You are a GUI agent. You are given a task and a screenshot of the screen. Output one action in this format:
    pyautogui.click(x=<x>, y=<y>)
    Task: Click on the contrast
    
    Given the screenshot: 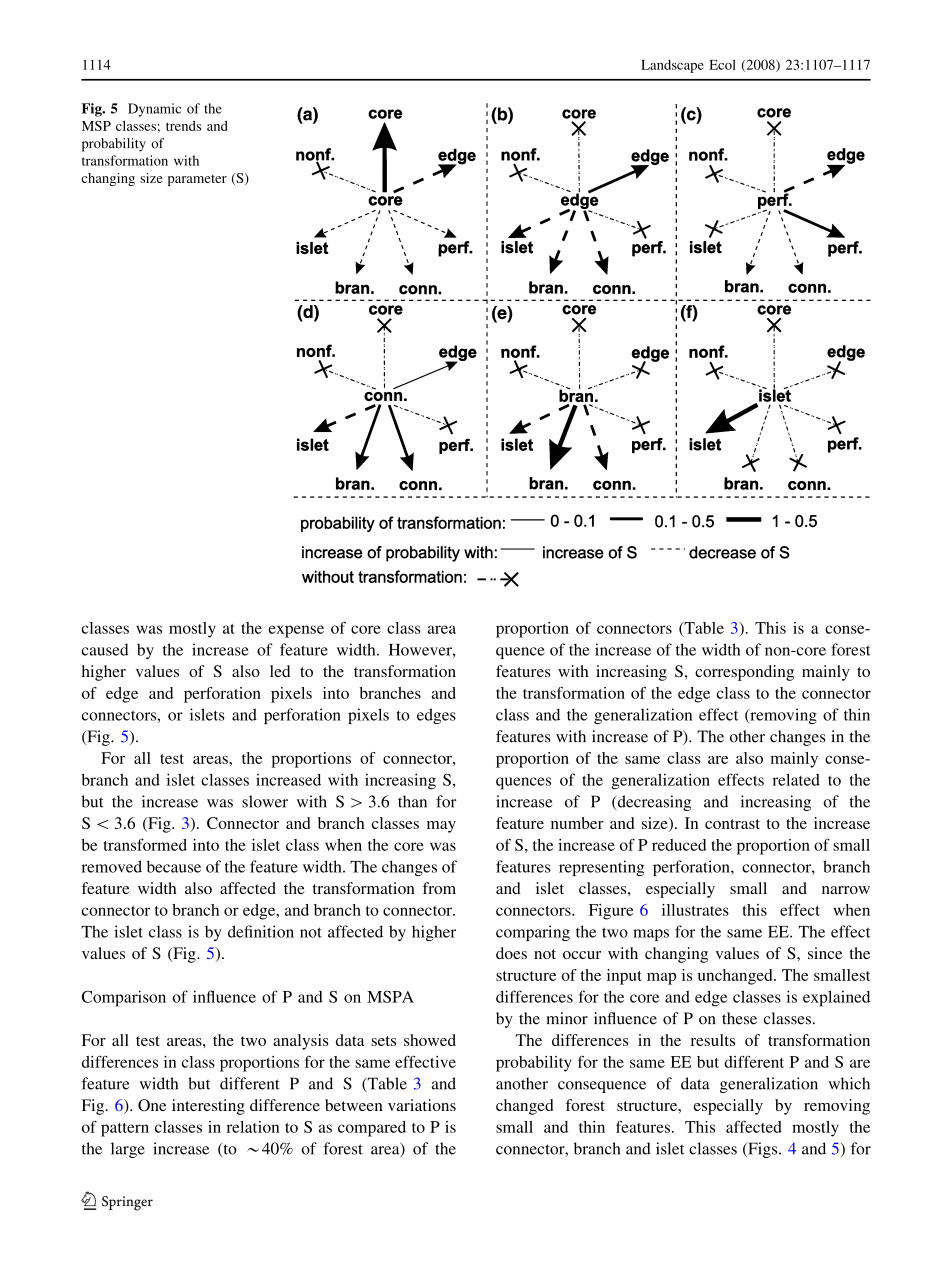 What is the action you would take?
    pyautogui.click(x=732, y=824)
